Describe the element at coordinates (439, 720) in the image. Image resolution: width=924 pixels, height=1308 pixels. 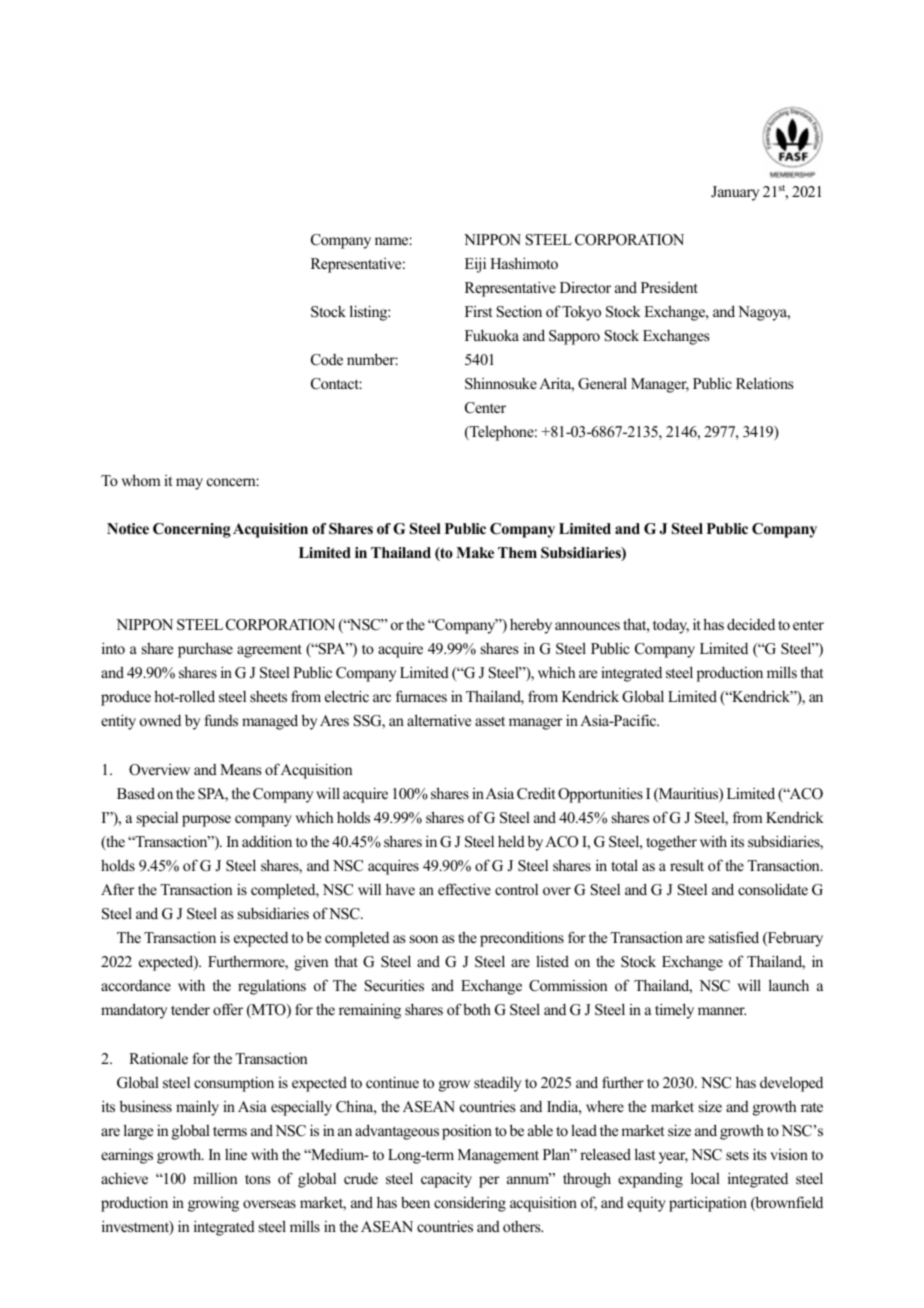
I see `alternative` at that location.
